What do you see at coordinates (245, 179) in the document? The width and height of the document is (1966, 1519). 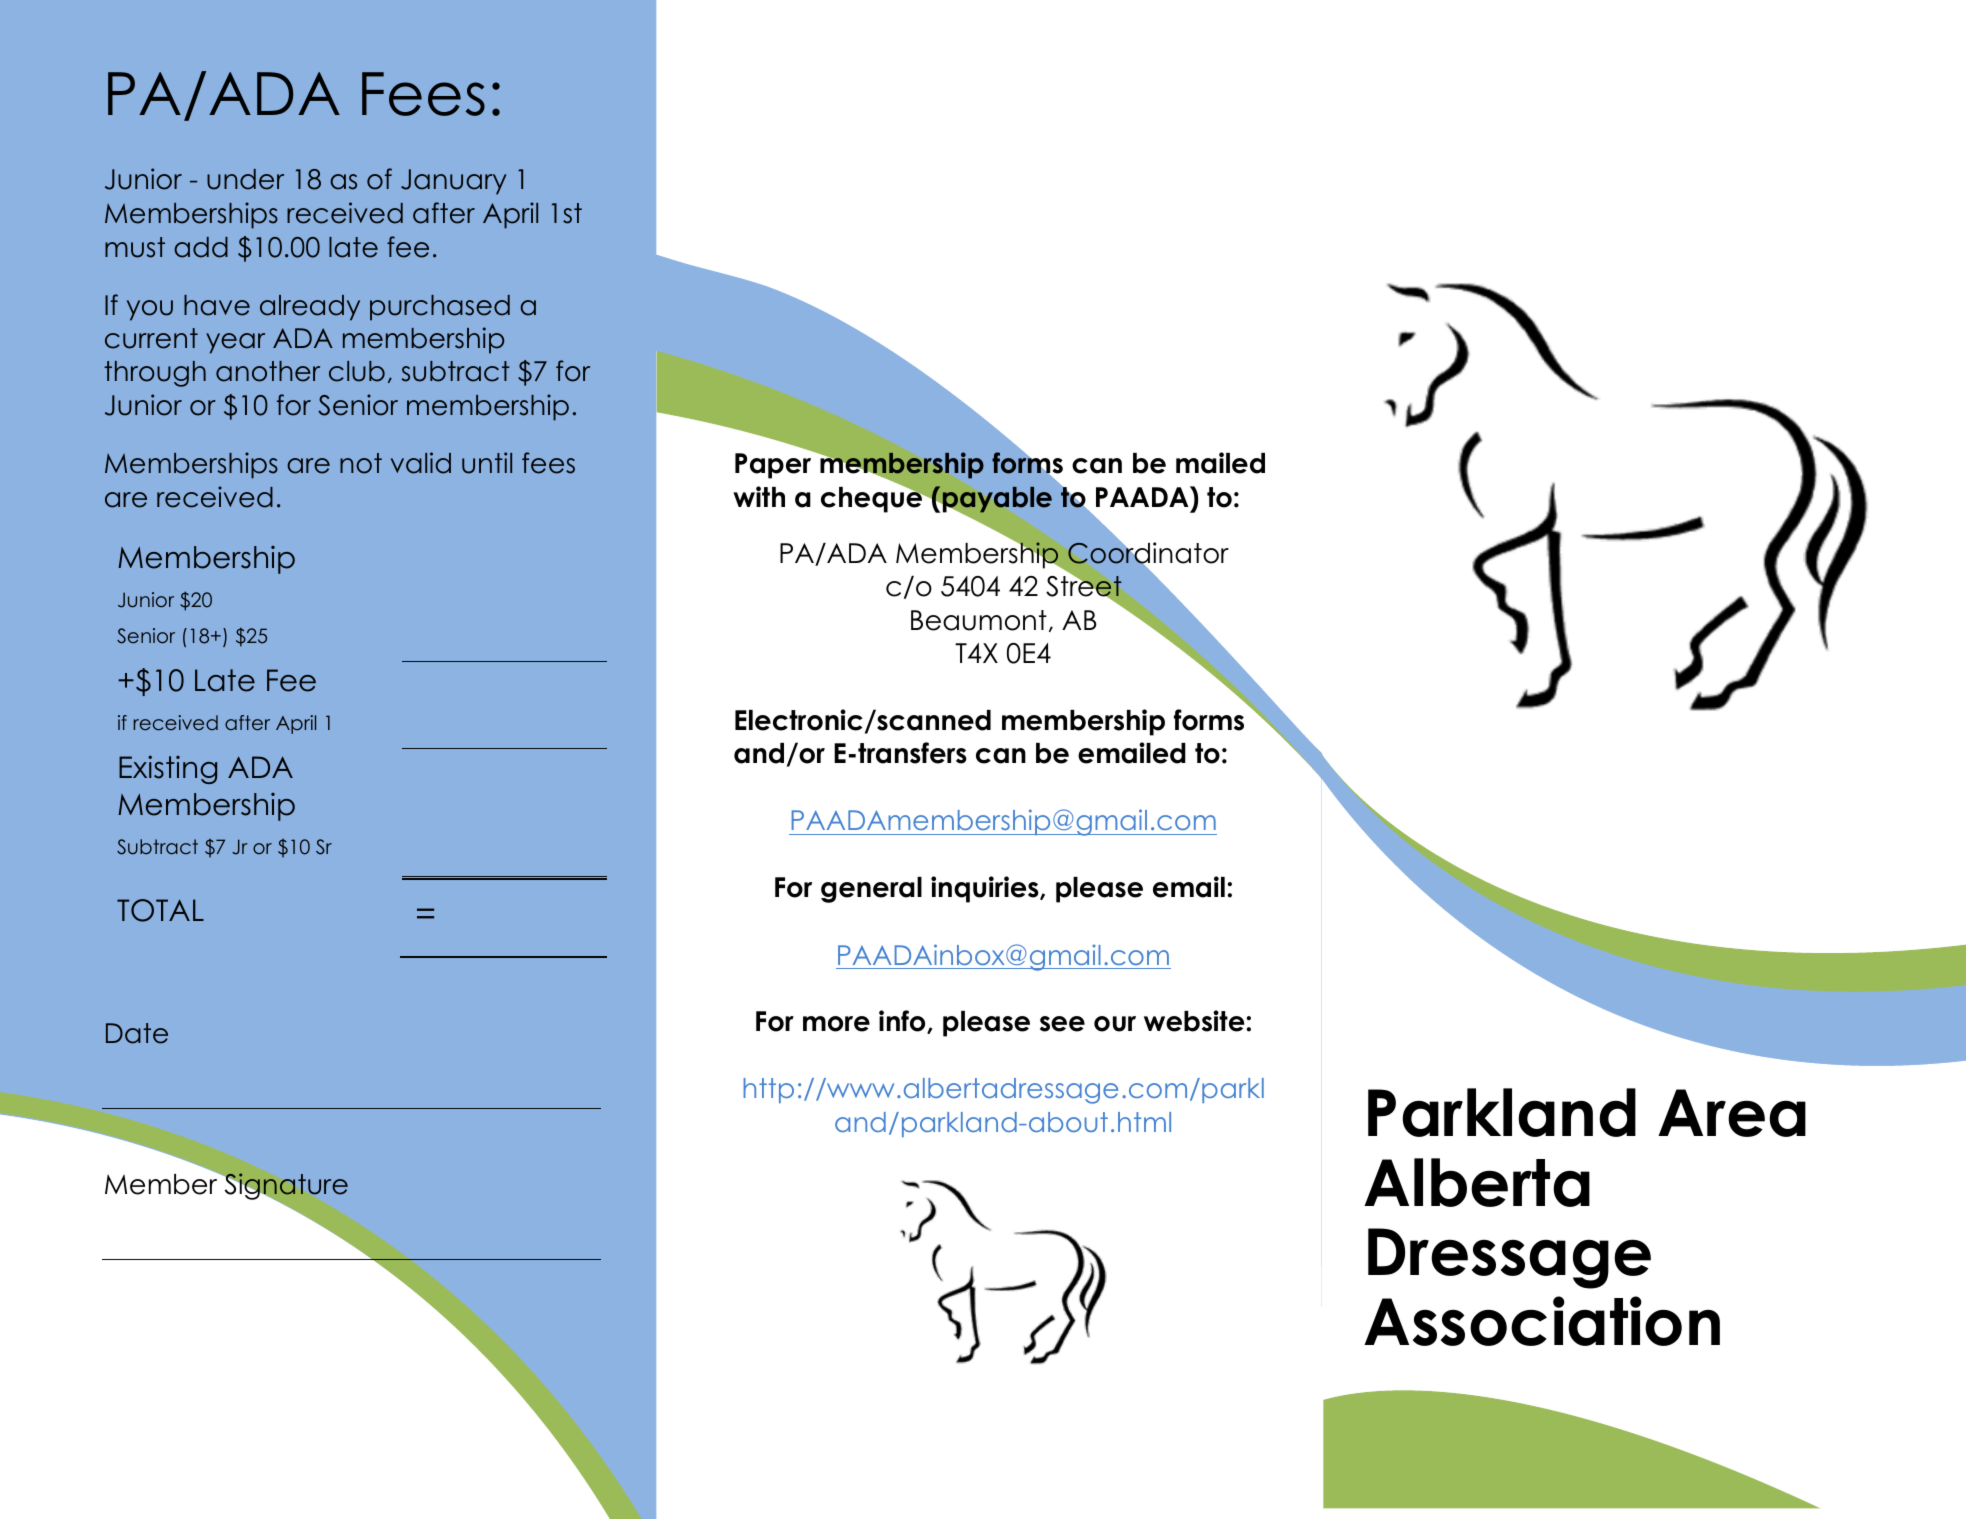 I see `under` at bounding box center [245, 179].
